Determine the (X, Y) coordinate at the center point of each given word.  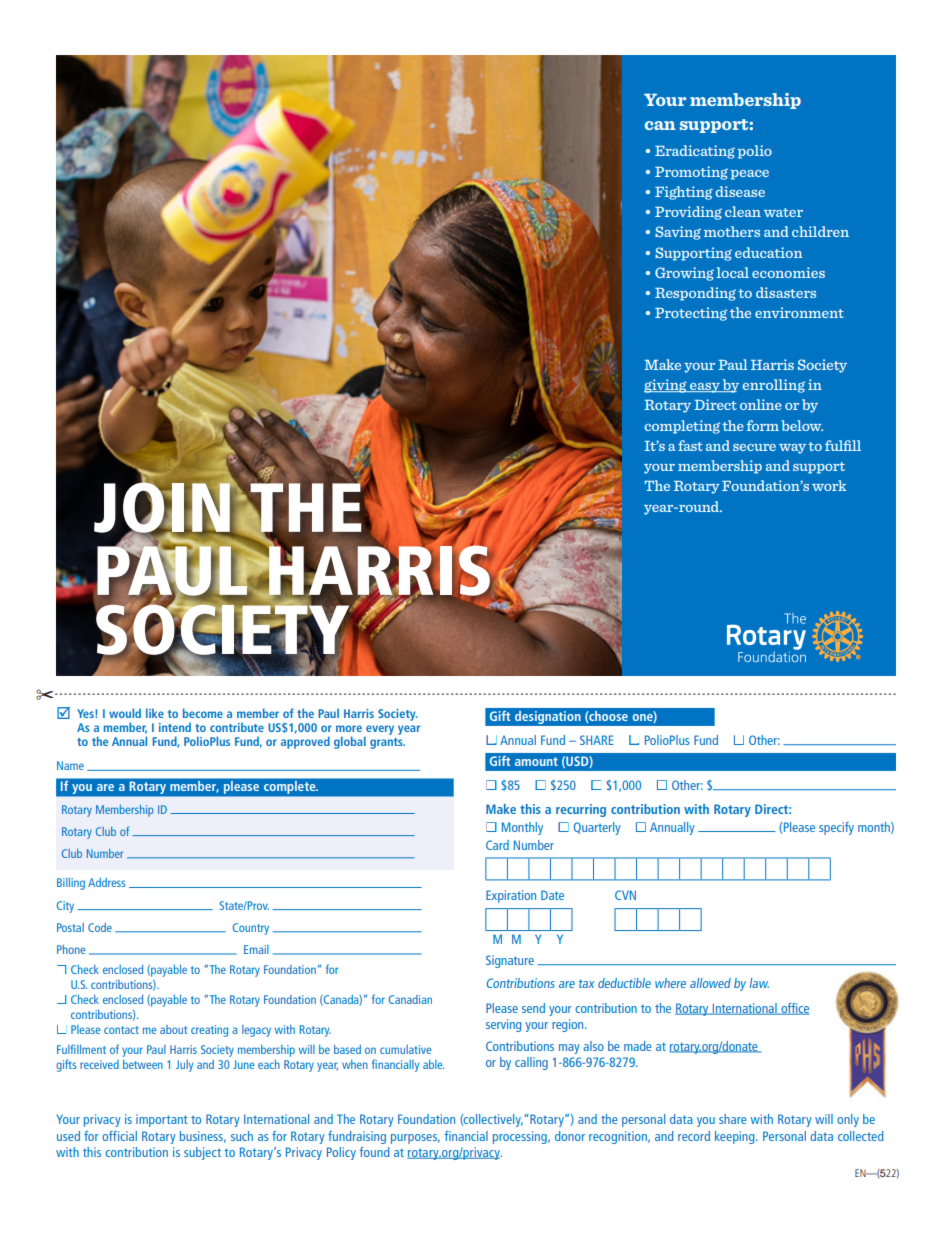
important (162, 1120)
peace (750, 175)
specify (836, 828)
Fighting (684, 193)
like (155, 713)
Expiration (511, 896)
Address (107, 882)
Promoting (691, 173)
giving (666, 386)
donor (570, 1136)
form (763, 425)
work (829, 485)
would (125, 713)
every (379, 731)
